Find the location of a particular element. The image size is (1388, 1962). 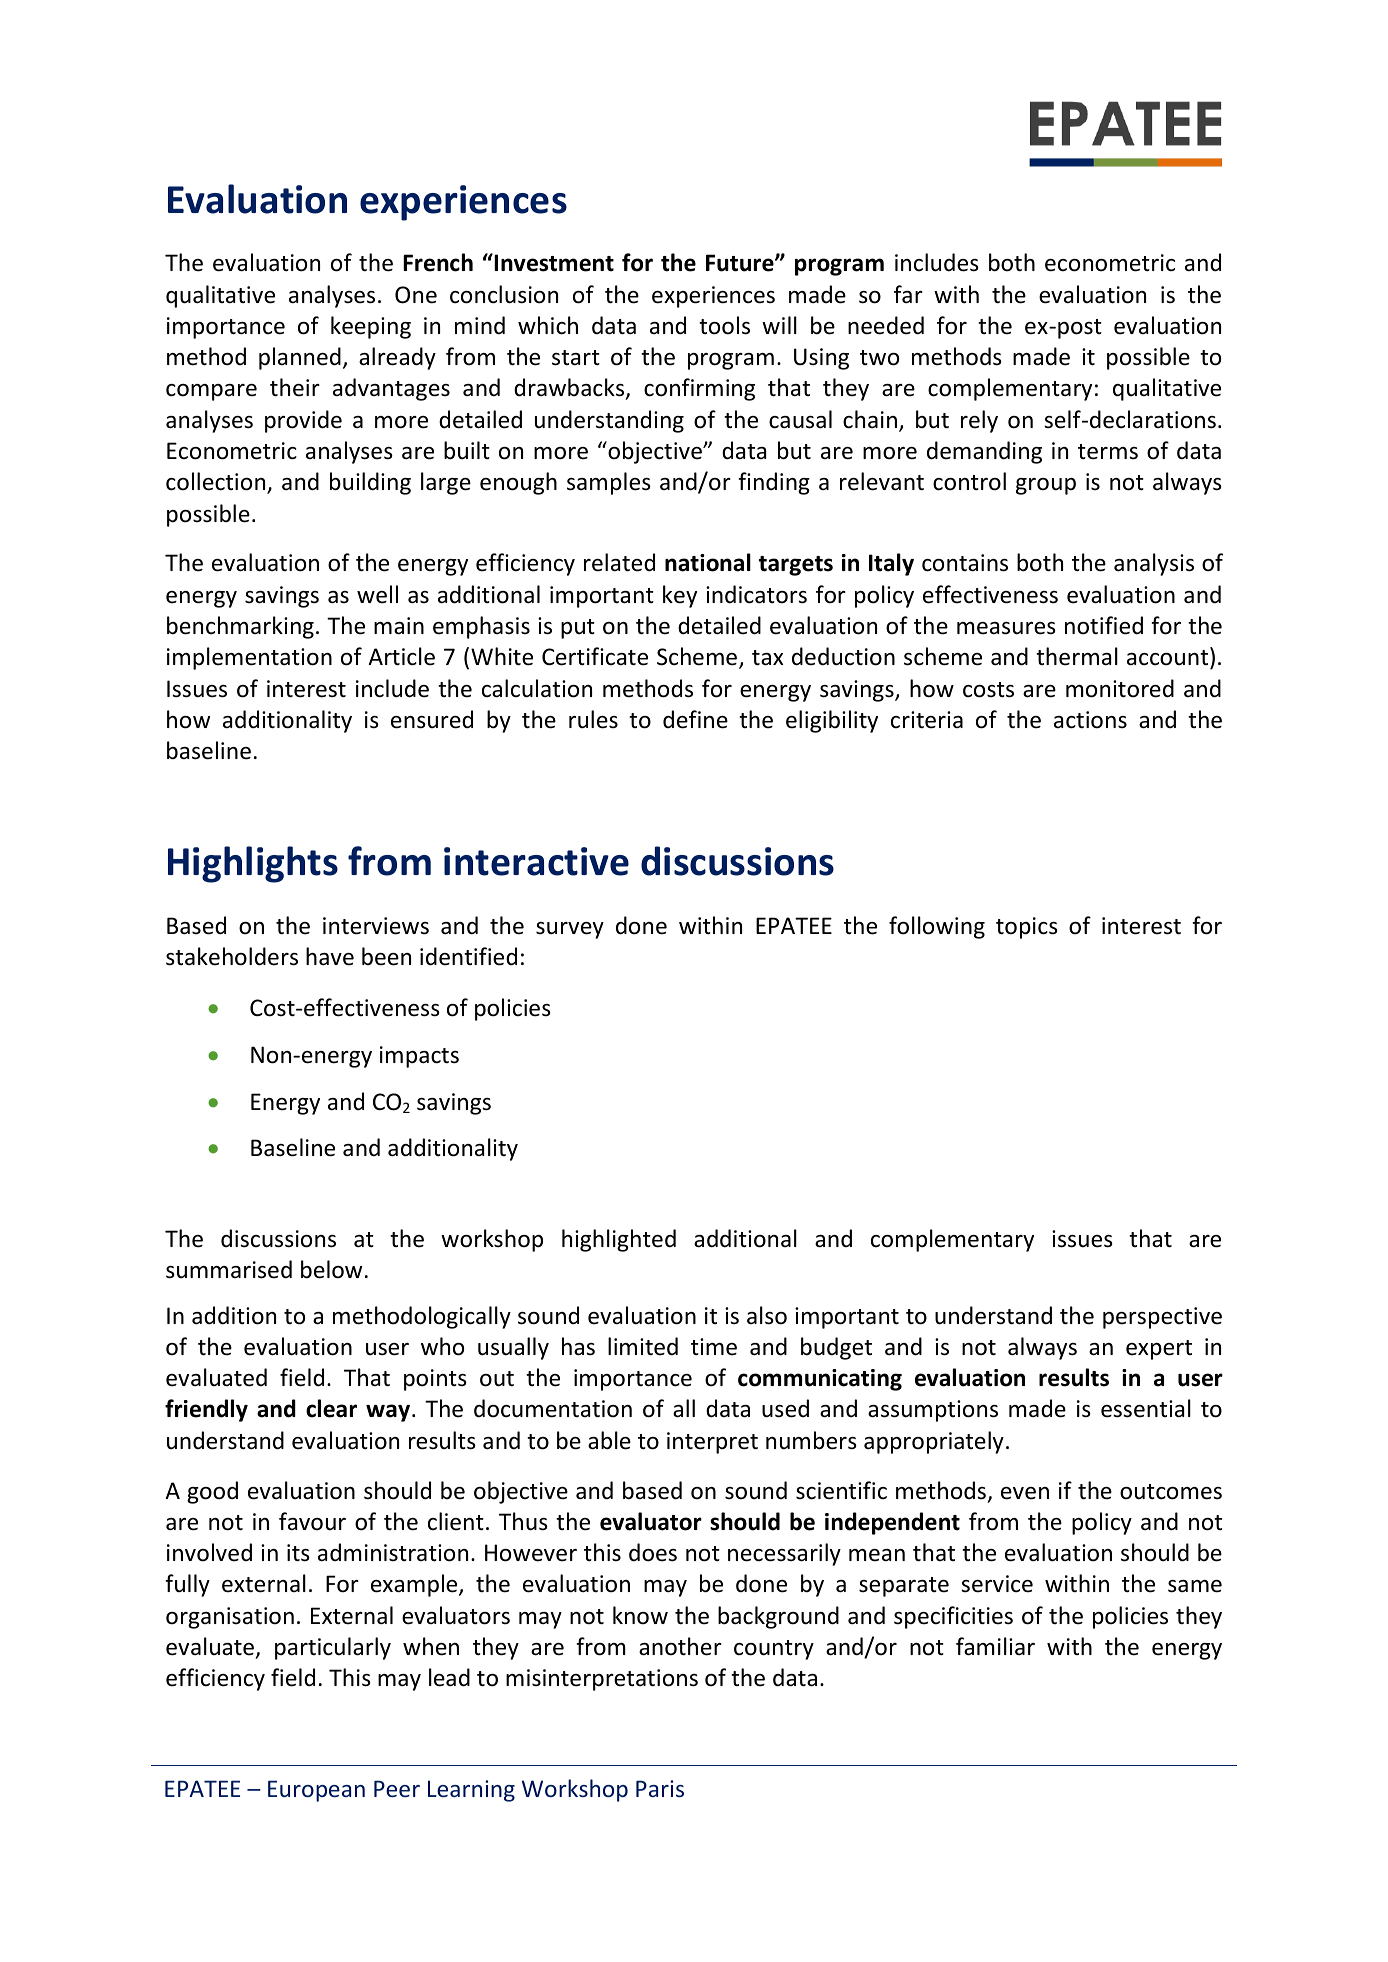

survey is located at coordinates (570, 930).
